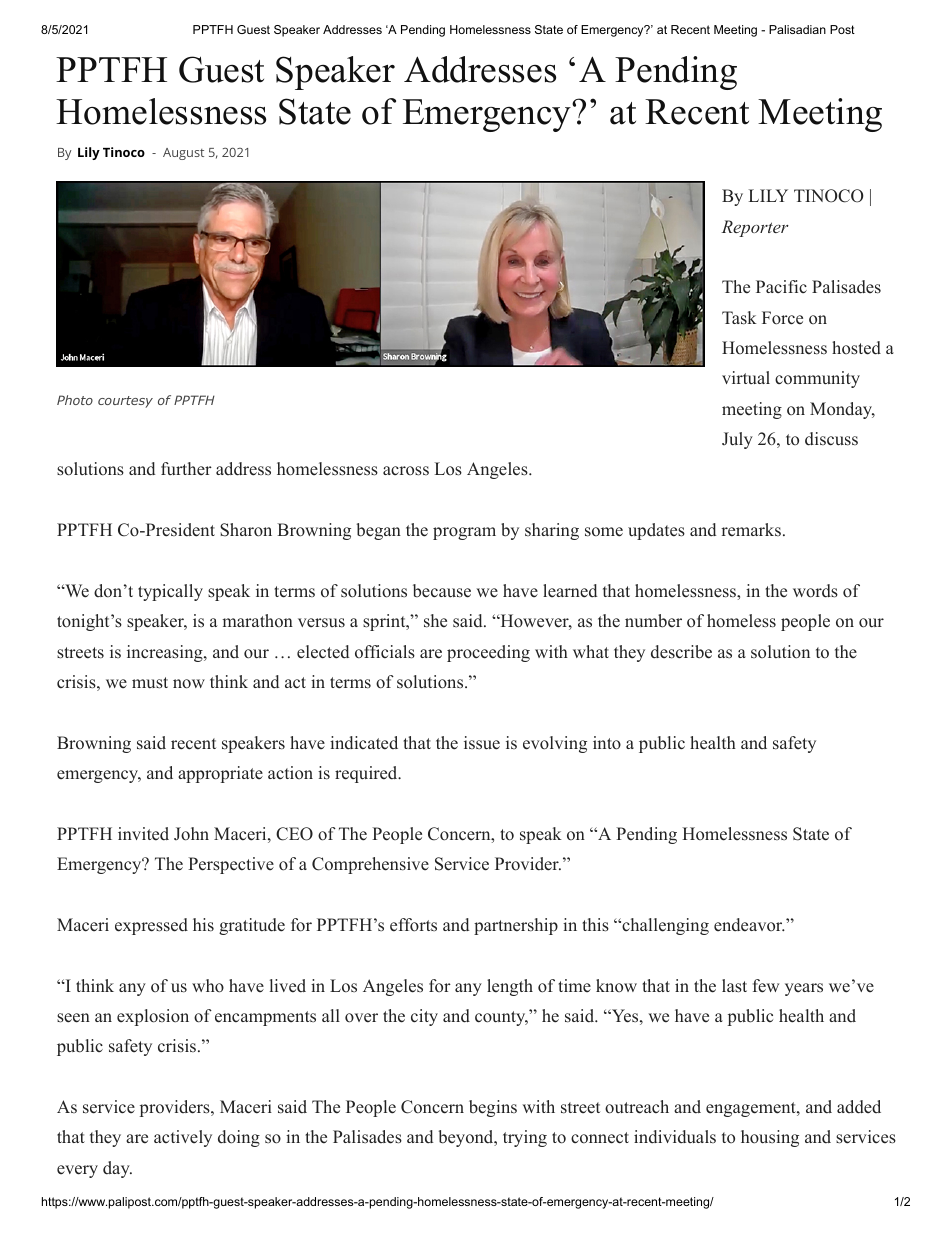 Image resolution: width=952 pixels, height=1233 pixels. What do you see at coordinates (464, 533) in the screenshot?
I see `program` at bounding box center [464, 533].
